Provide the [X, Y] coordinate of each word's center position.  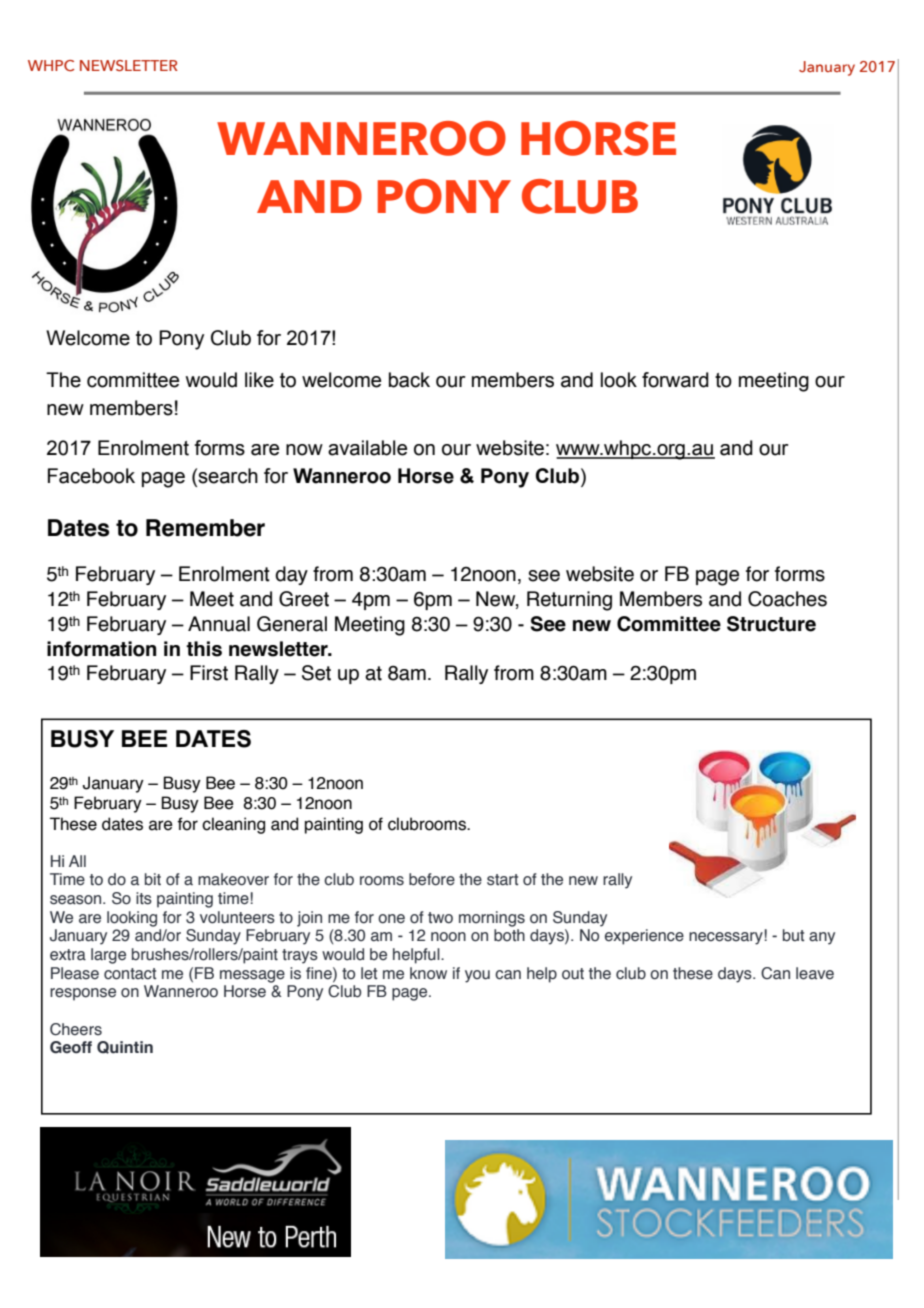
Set [316, 673]
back [409, 380]
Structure [771, 624]
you [477, 976]
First [209, 673]
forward [675, 380]
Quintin [125, 1047]
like [259, 380]
